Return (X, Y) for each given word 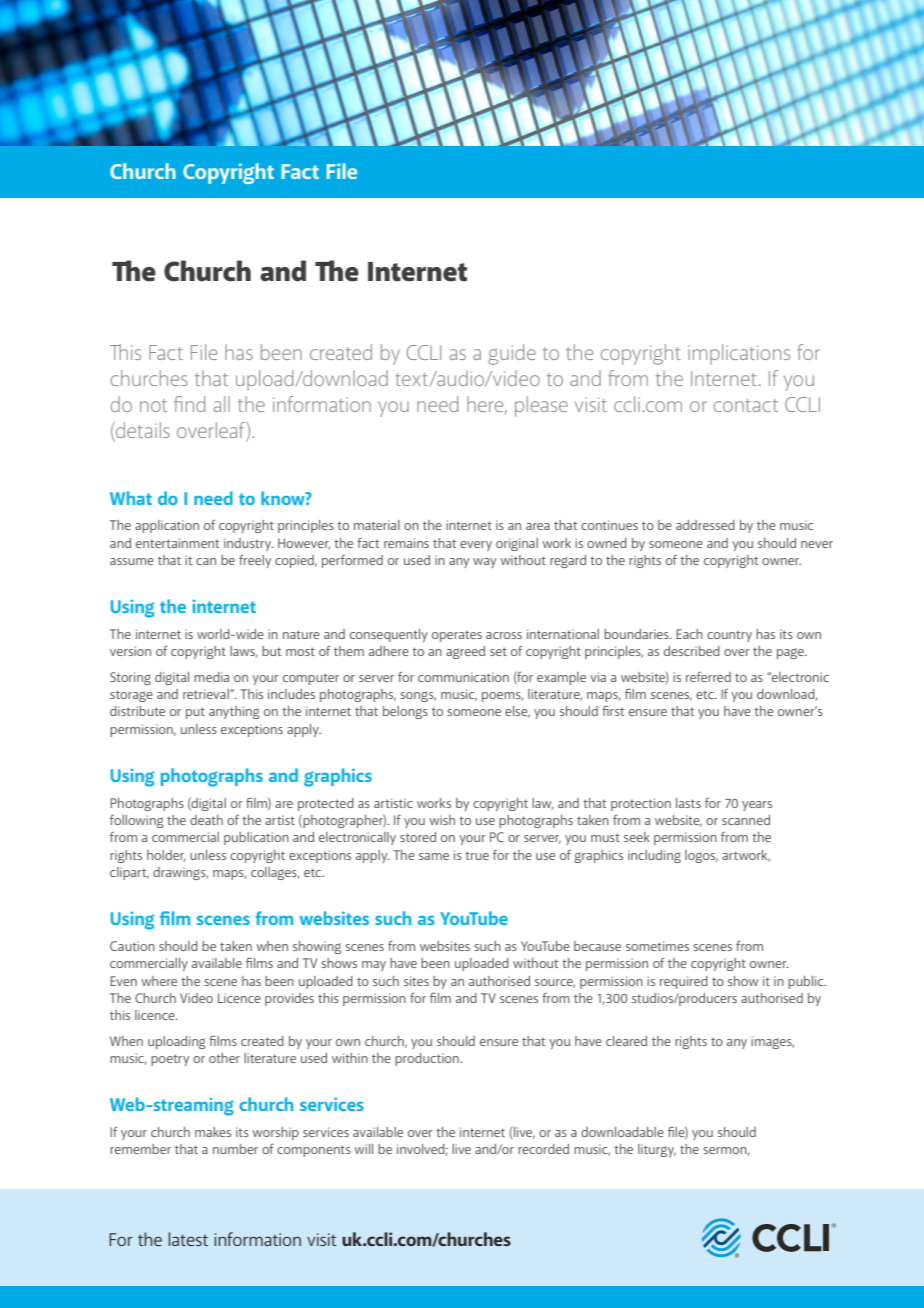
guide (512, 354)
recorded (543, 1149)
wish (442, 820)
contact (746, 405)
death (206, 820)
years (757, 806)
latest (188, 1239)
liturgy (657, 1150)
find (189, 404)
